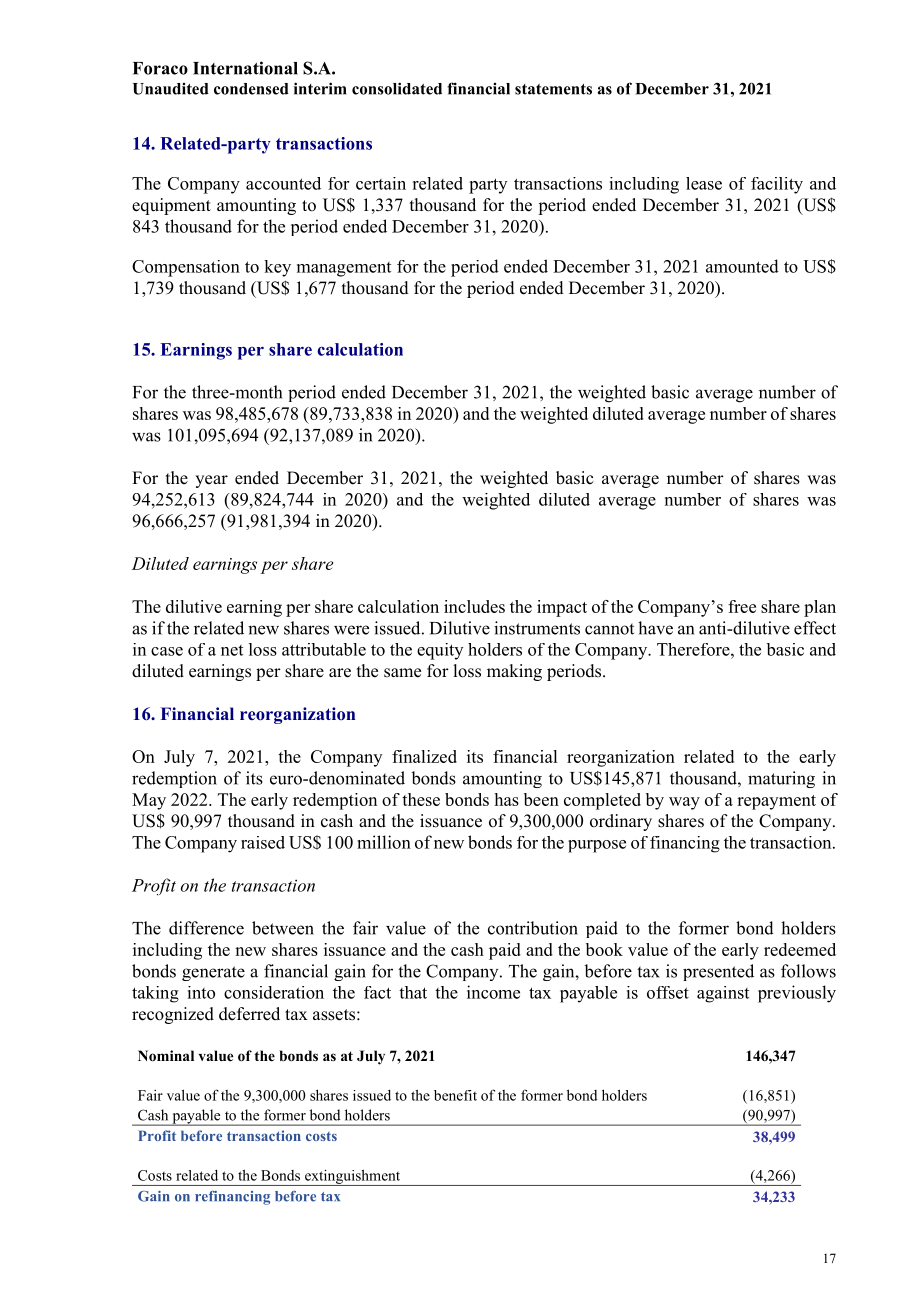 The image size is (924, 1308). I want to click on Nominal, so click(166, 1056).
